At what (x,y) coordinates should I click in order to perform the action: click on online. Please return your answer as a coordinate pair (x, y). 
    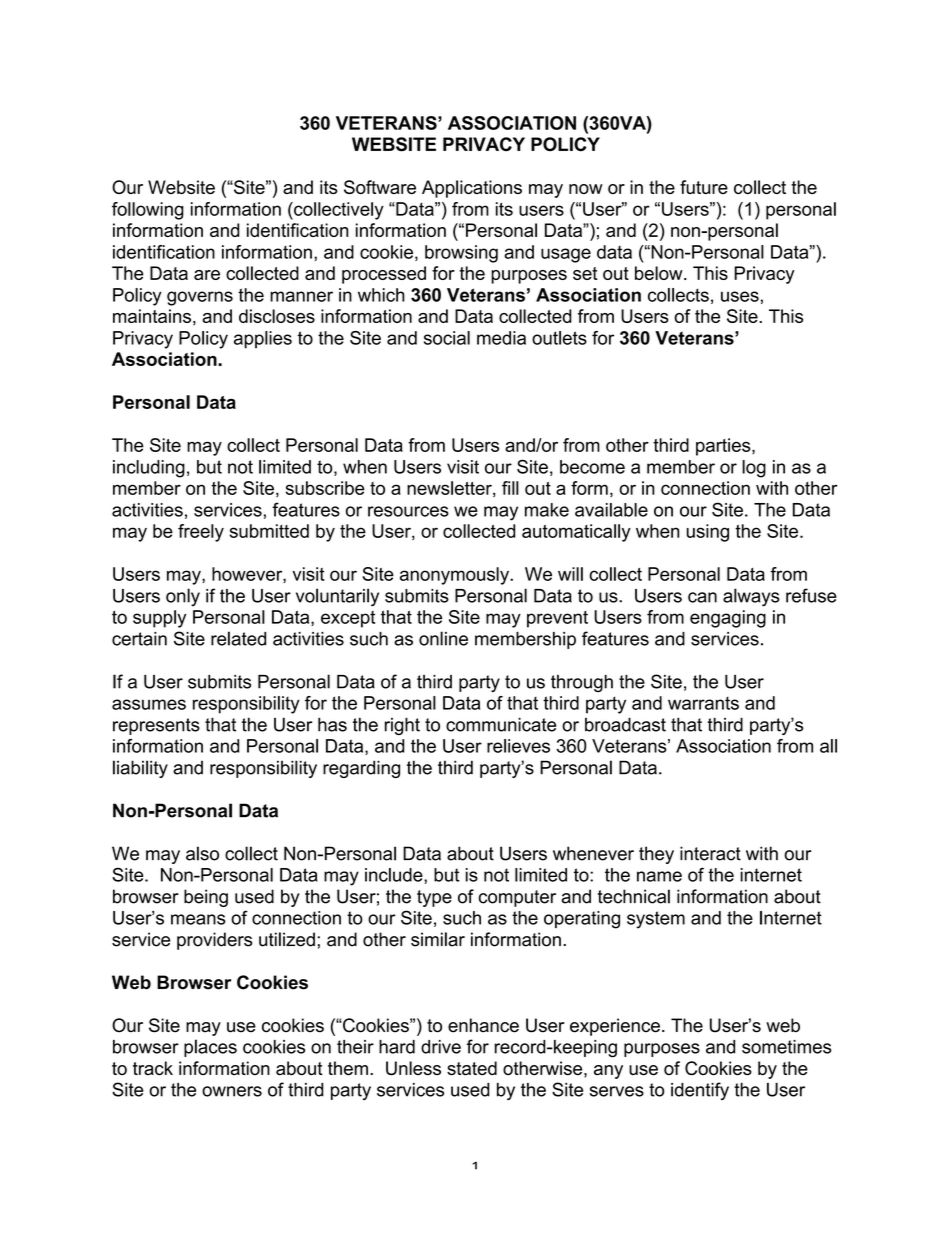
    Looking at the image, I should click on (443, 638).
